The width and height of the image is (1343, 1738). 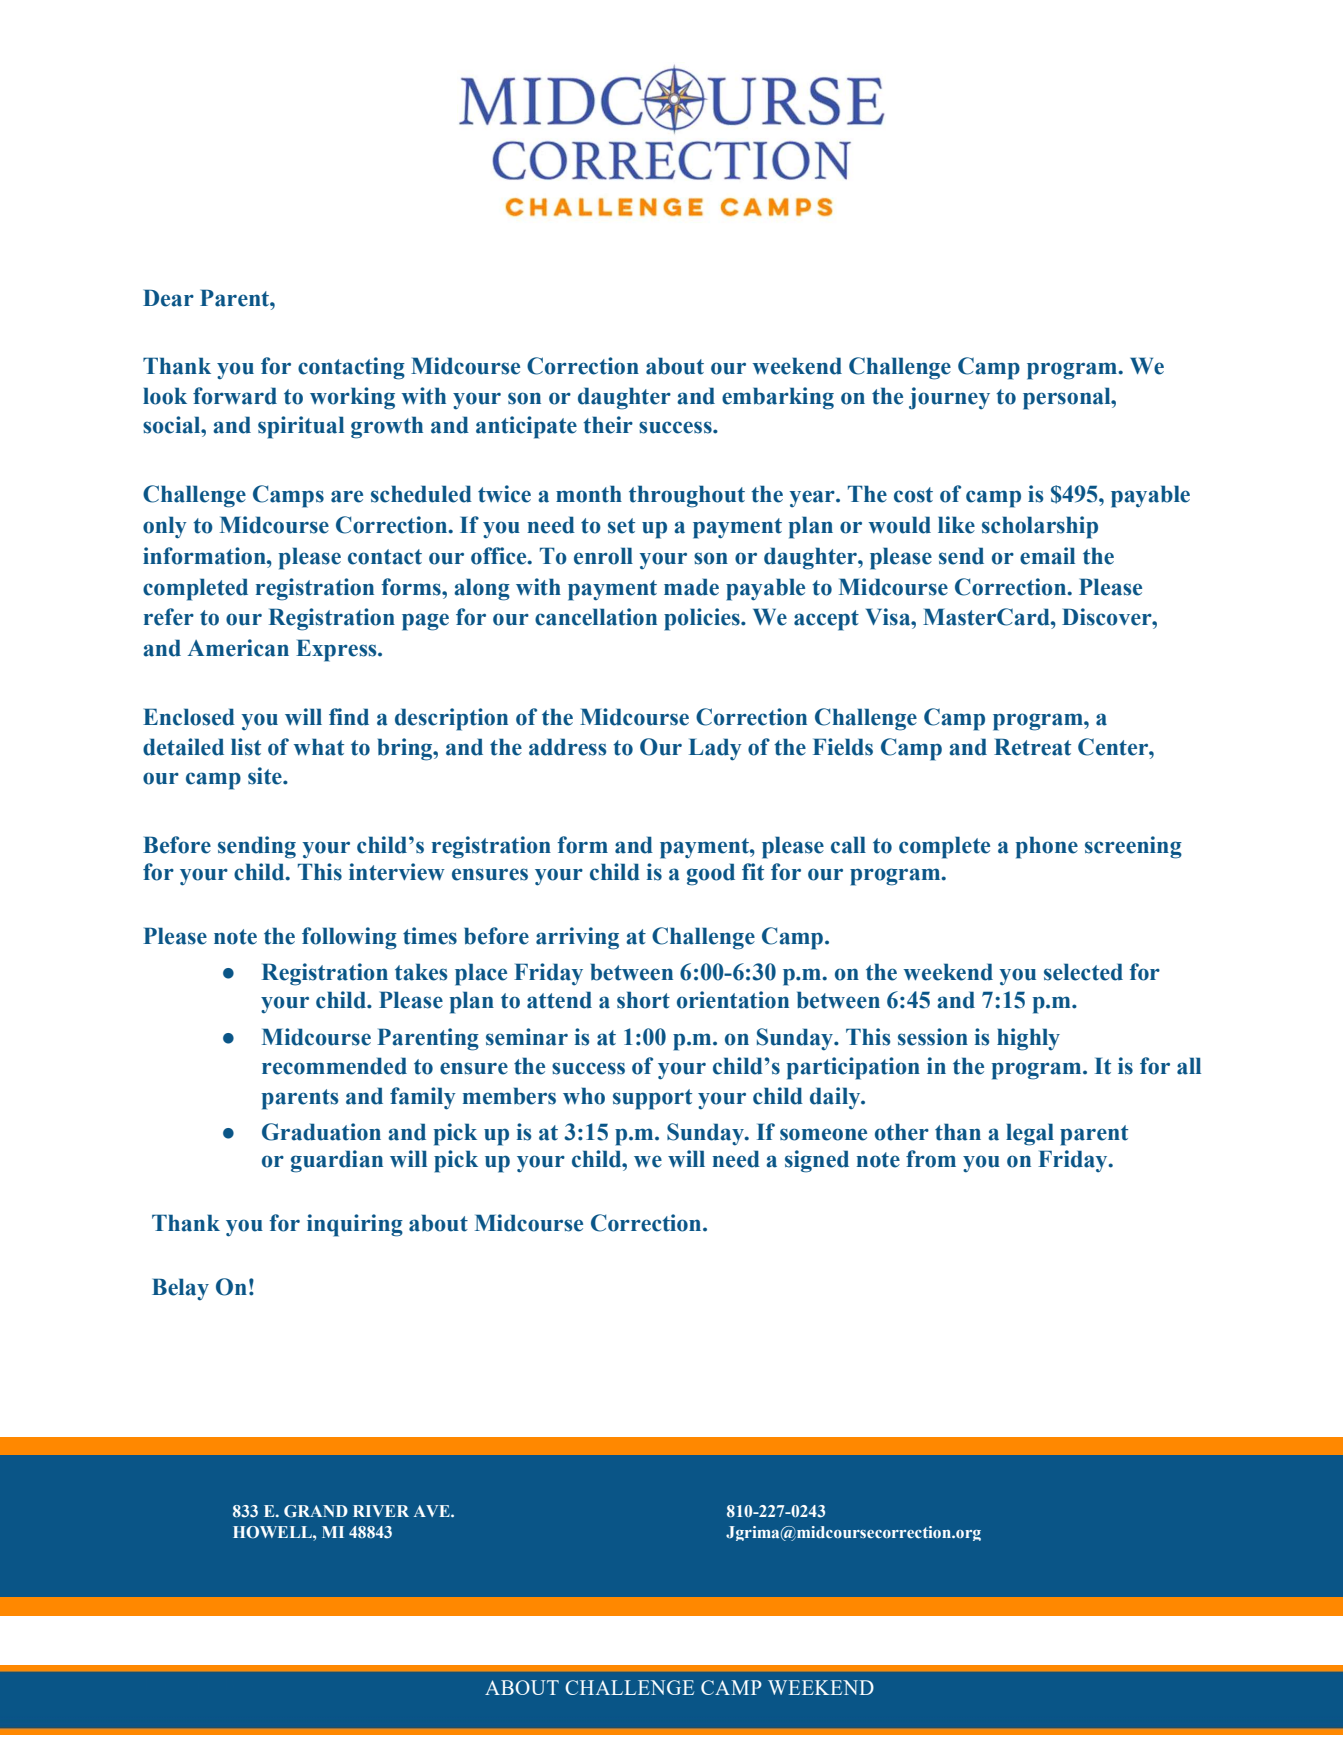 I want to click on from, so click(x=931, y=1159).
